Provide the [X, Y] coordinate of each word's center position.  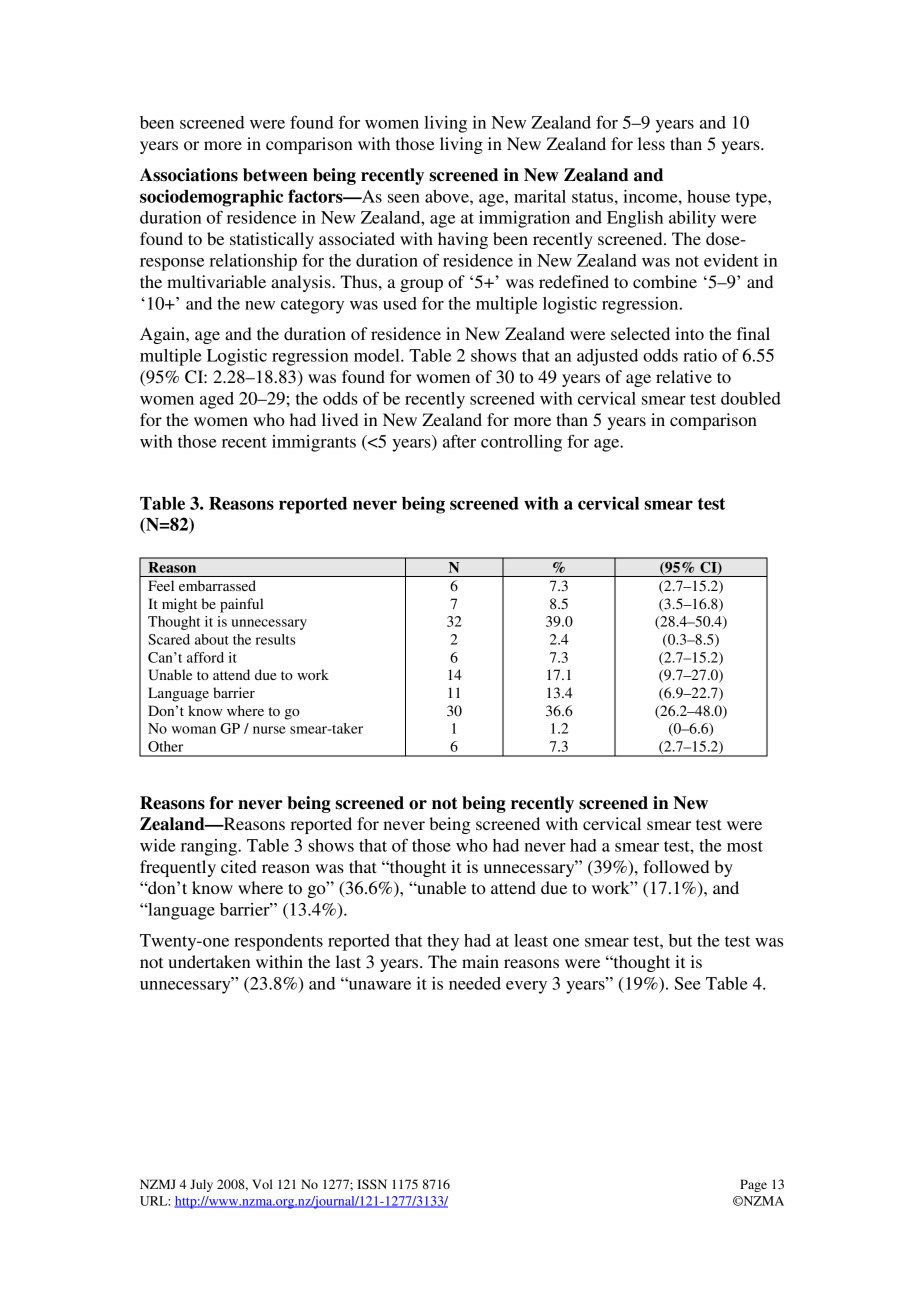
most [745, 846]
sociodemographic [211, 198]
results [276, 639]
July [201, 1185]
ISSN [372, 1184]
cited [239, 866]
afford [205, 657]
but [680, 940]
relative [684, 376]
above [448, 196]
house [708, 196]
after [459, 441]
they [443, 942]
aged [217, 400]
